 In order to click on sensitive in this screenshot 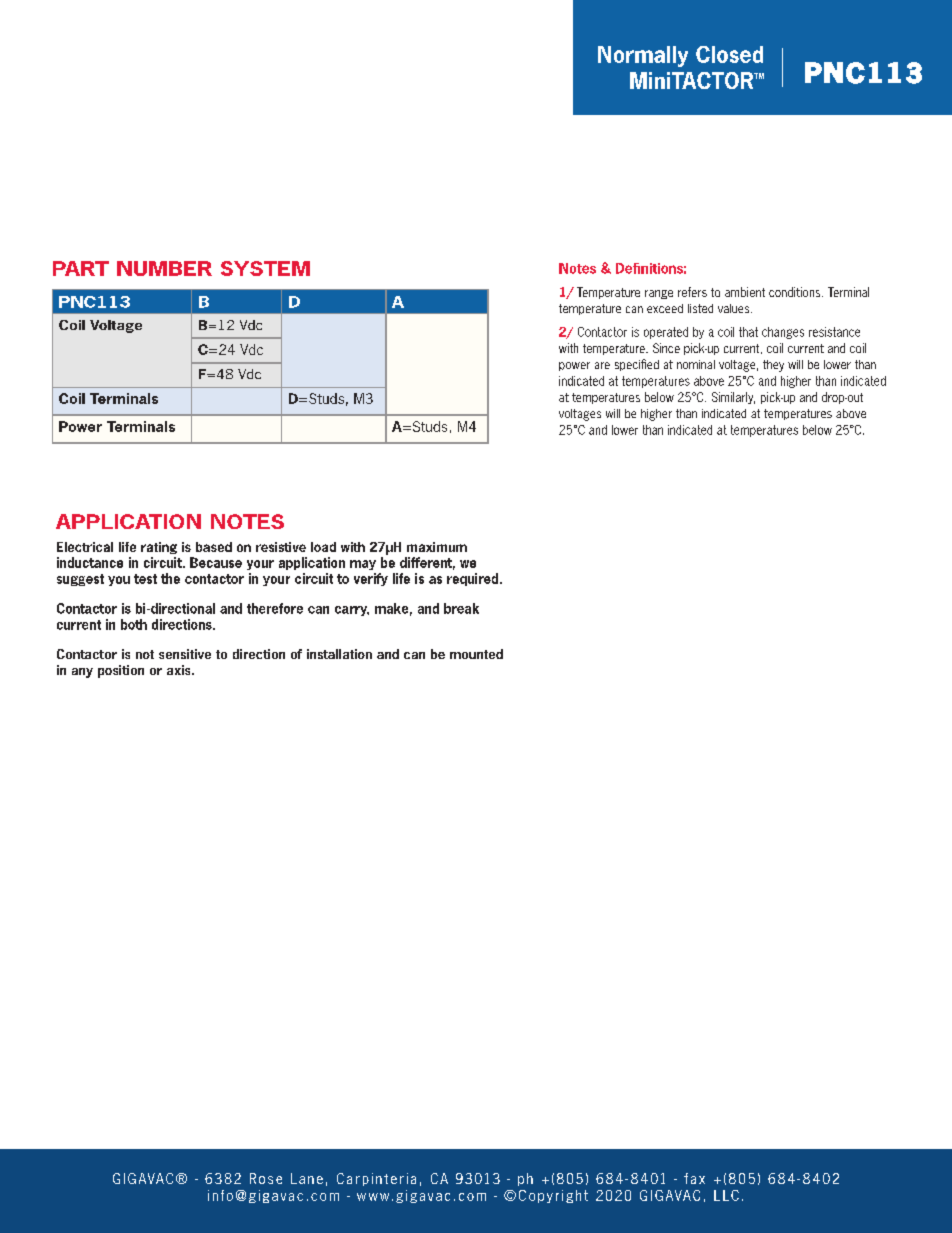, I will do `click(185, 654)`.
